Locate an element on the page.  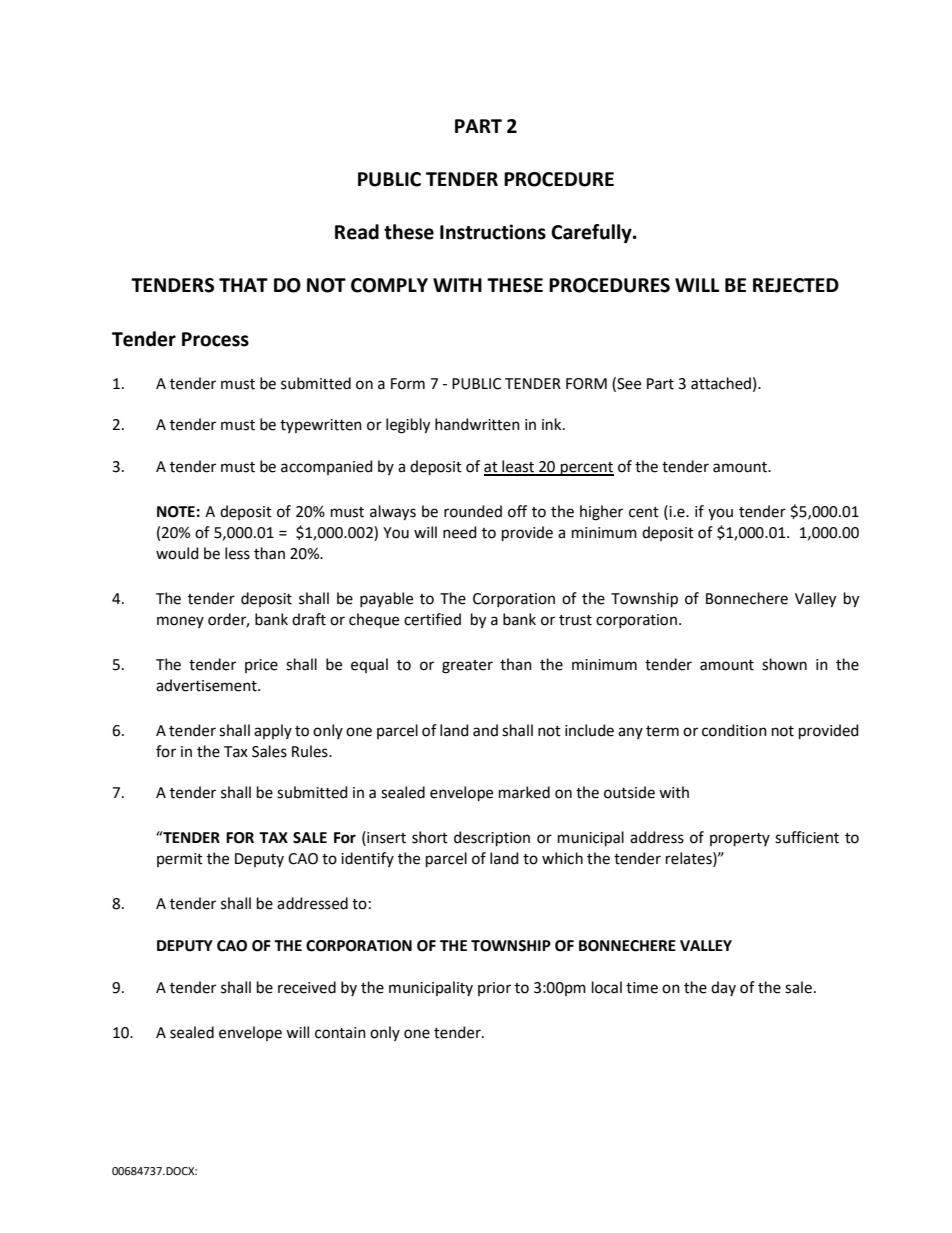
typewritten is located at coordinates (321, 426).
